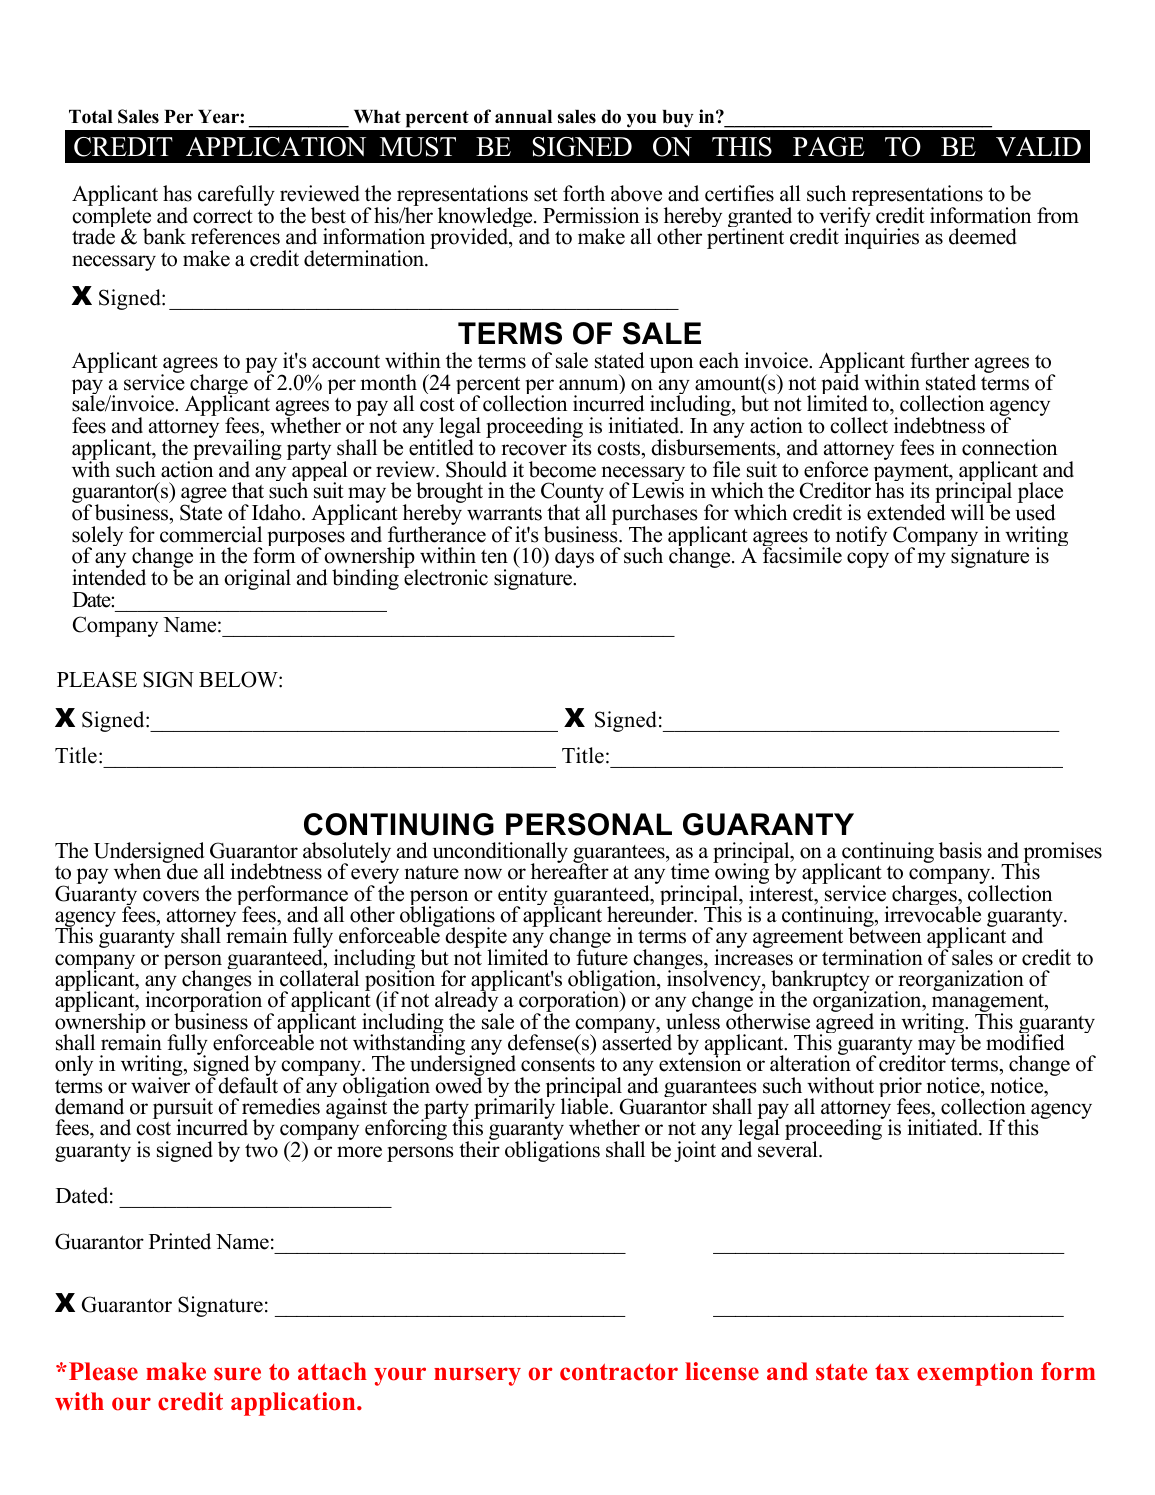  What do you see at coordinates (969, 511) in the screenshot?
I see `will` at bounding box center [969, 511].
